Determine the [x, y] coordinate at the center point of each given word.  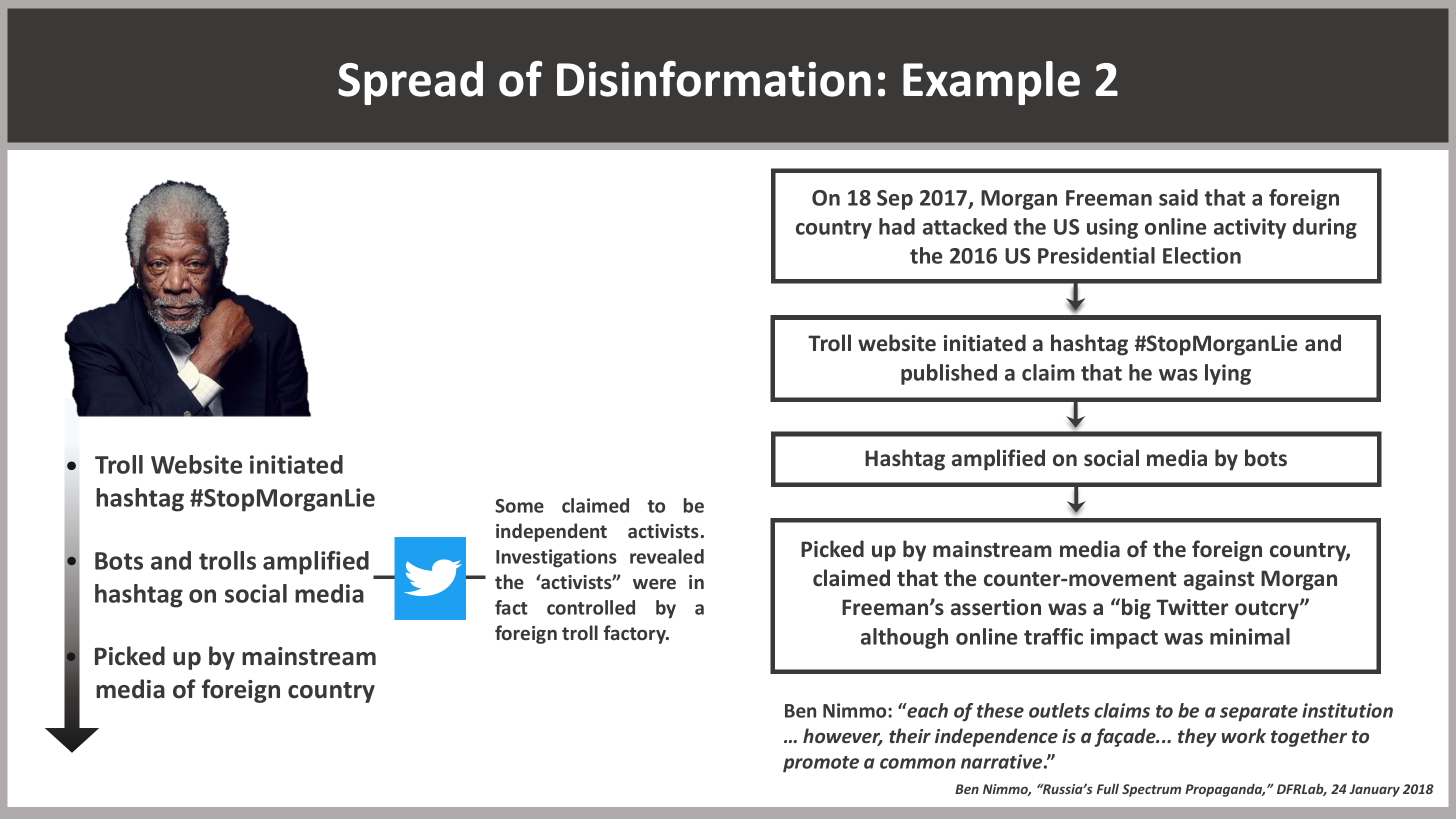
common [918, 763]
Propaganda [1225, 790]
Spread [410, 83]
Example [991, 83]
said [1178, 197]
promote [821, 764]
